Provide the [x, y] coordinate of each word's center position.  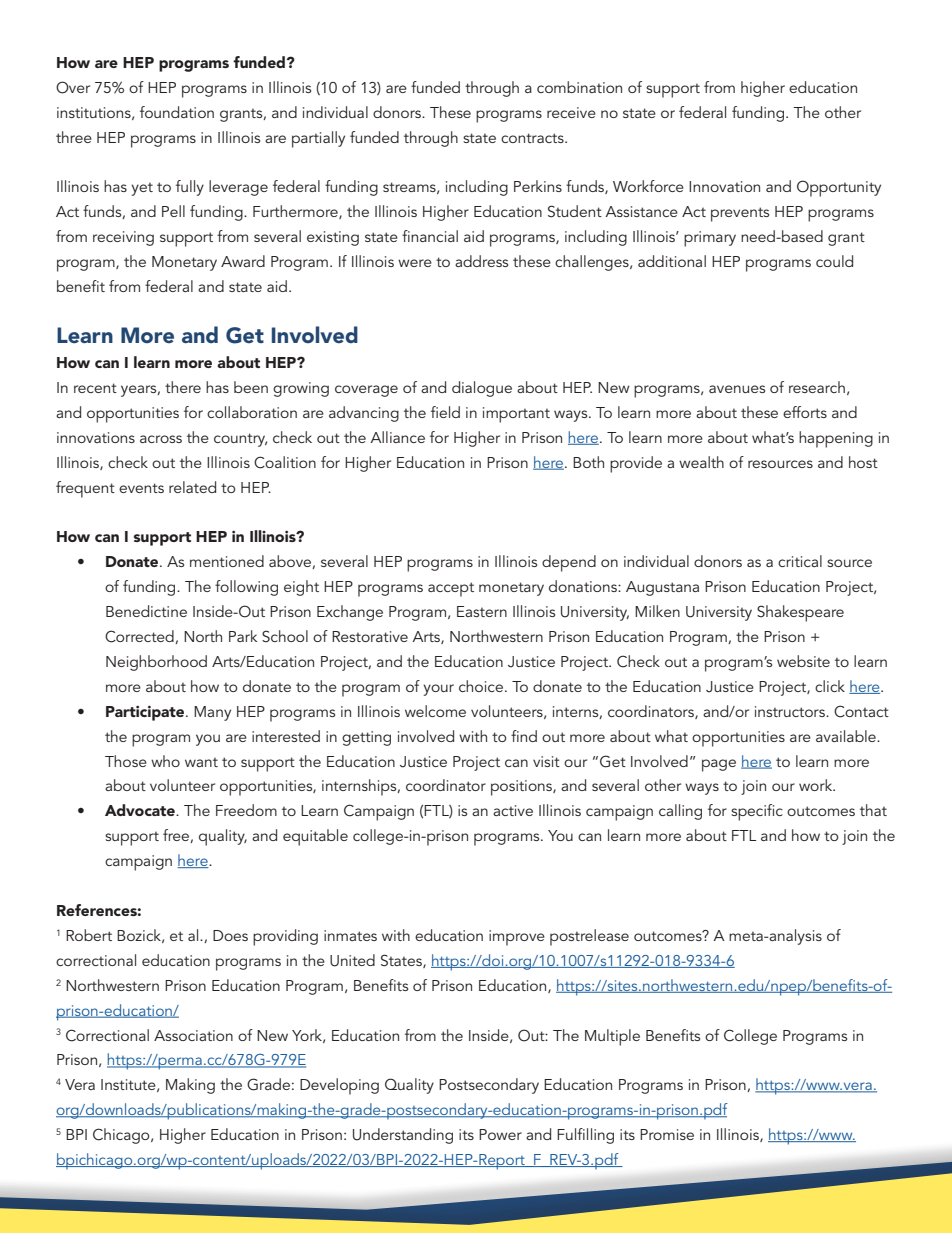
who [165, 761]
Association [193, 1035]
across [161, 439]
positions [522, 788]
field [445, 412]
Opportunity [839, 188]
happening [836, 439]
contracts [533, 138]
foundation [177, 112]
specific [757, 812]
